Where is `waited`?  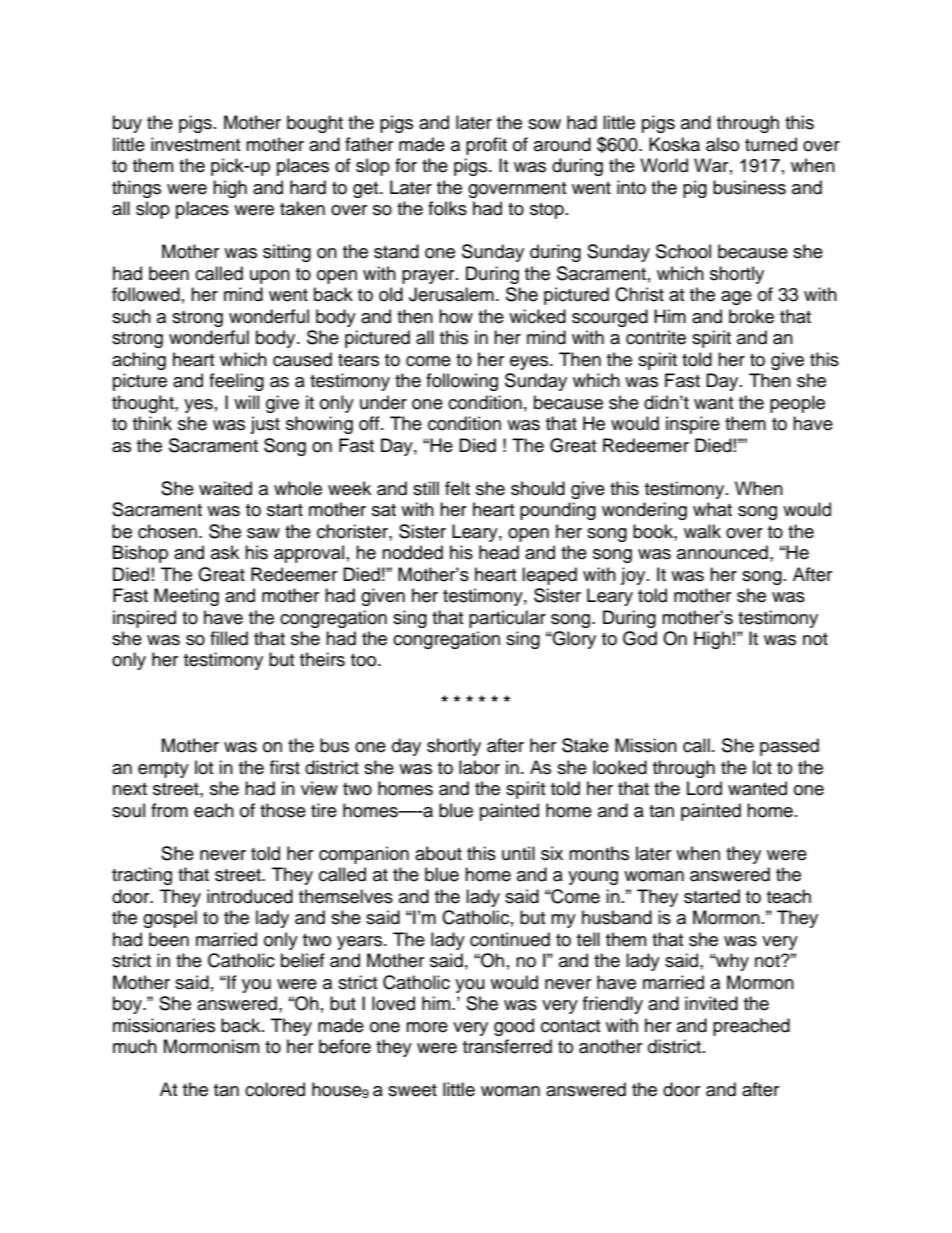
waited is located at coordinates (225, 488).
